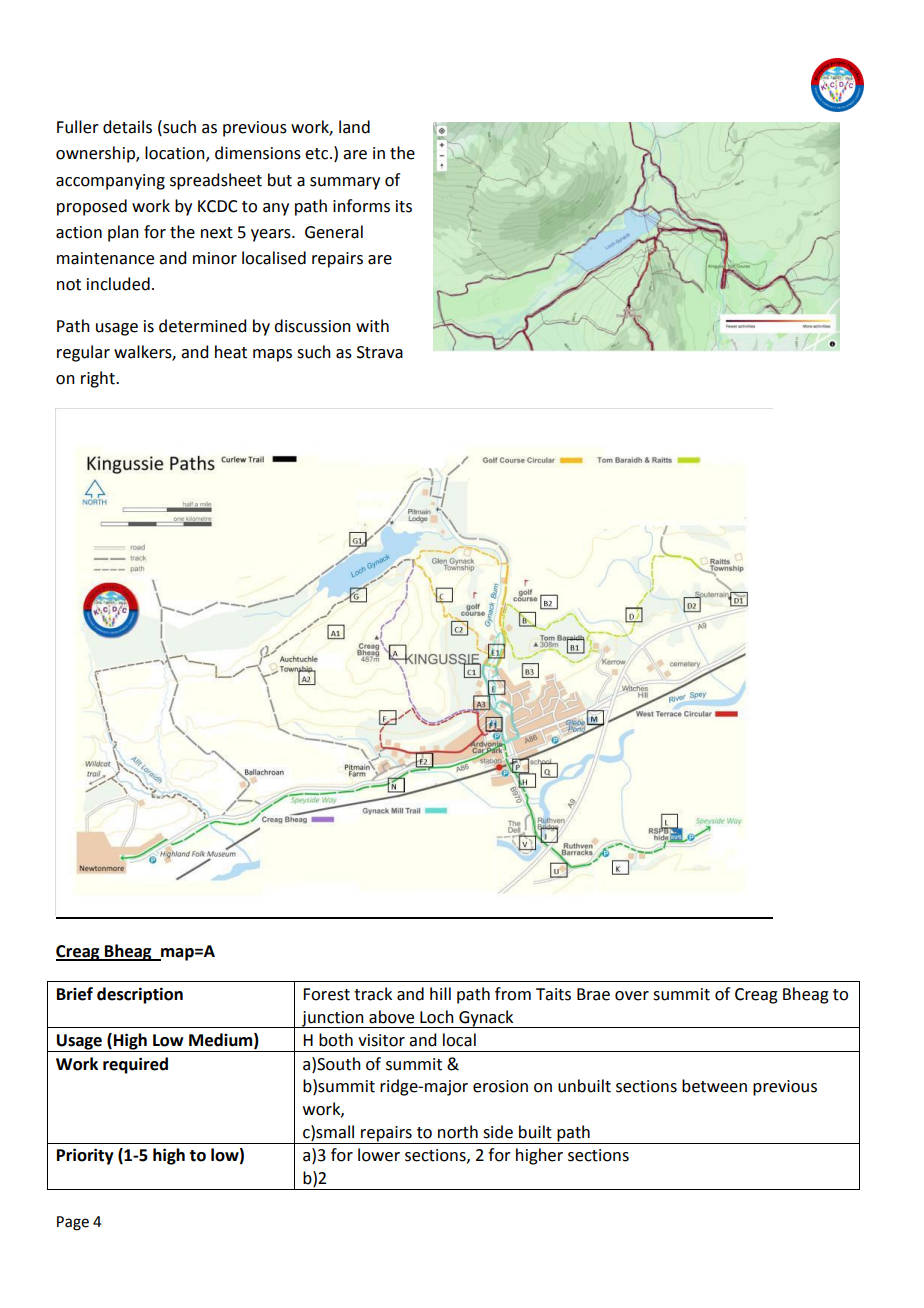 The width and height of the image is (924, 1308). What do you see at coordinates (361, 206) in the image?
I see `informs` at bounding box center [361, 206].
